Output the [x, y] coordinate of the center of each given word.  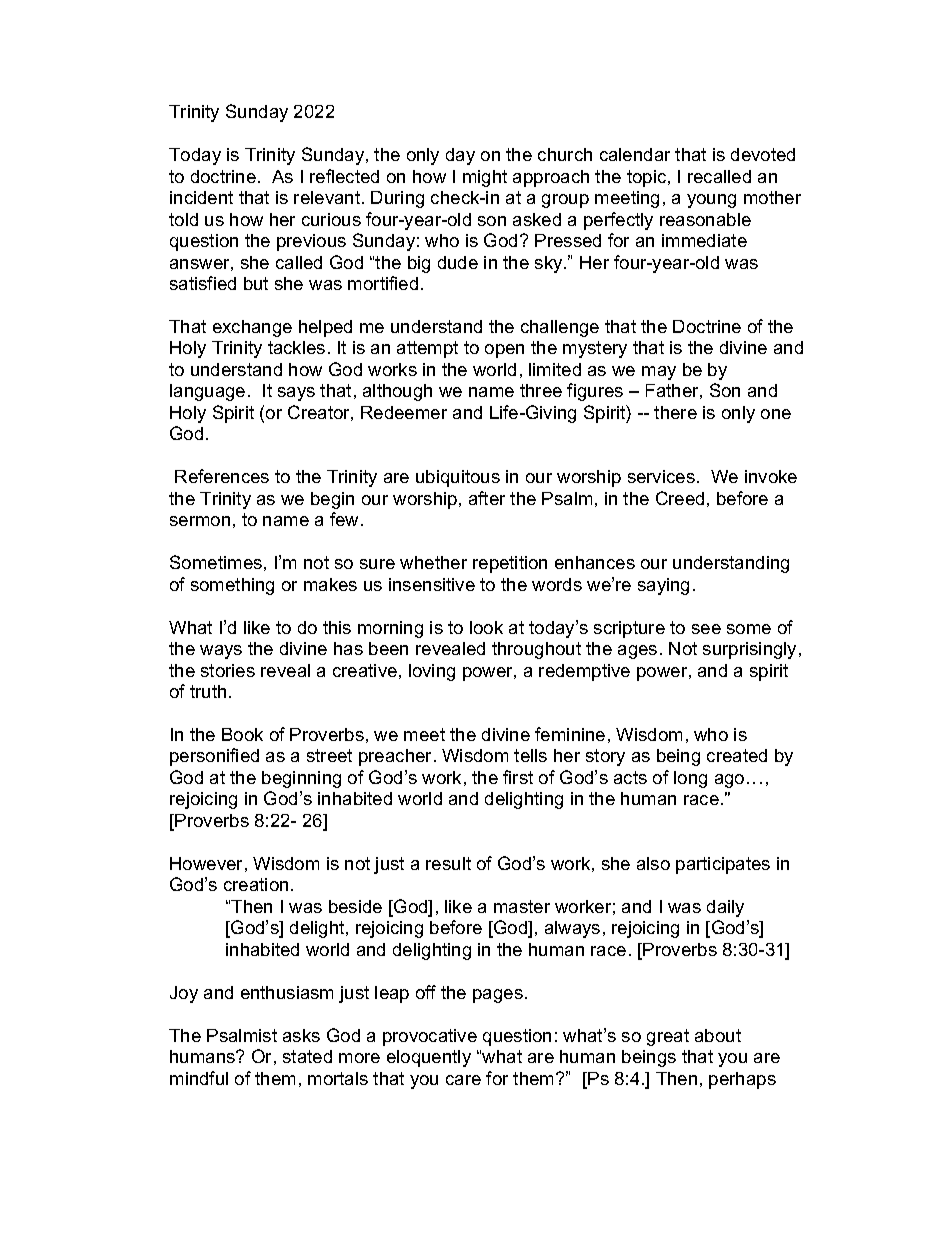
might [485, 178]
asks [301, 1035]
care [463, 1080]
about [718, 1035]
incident [201, 197]
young [711, 201]
